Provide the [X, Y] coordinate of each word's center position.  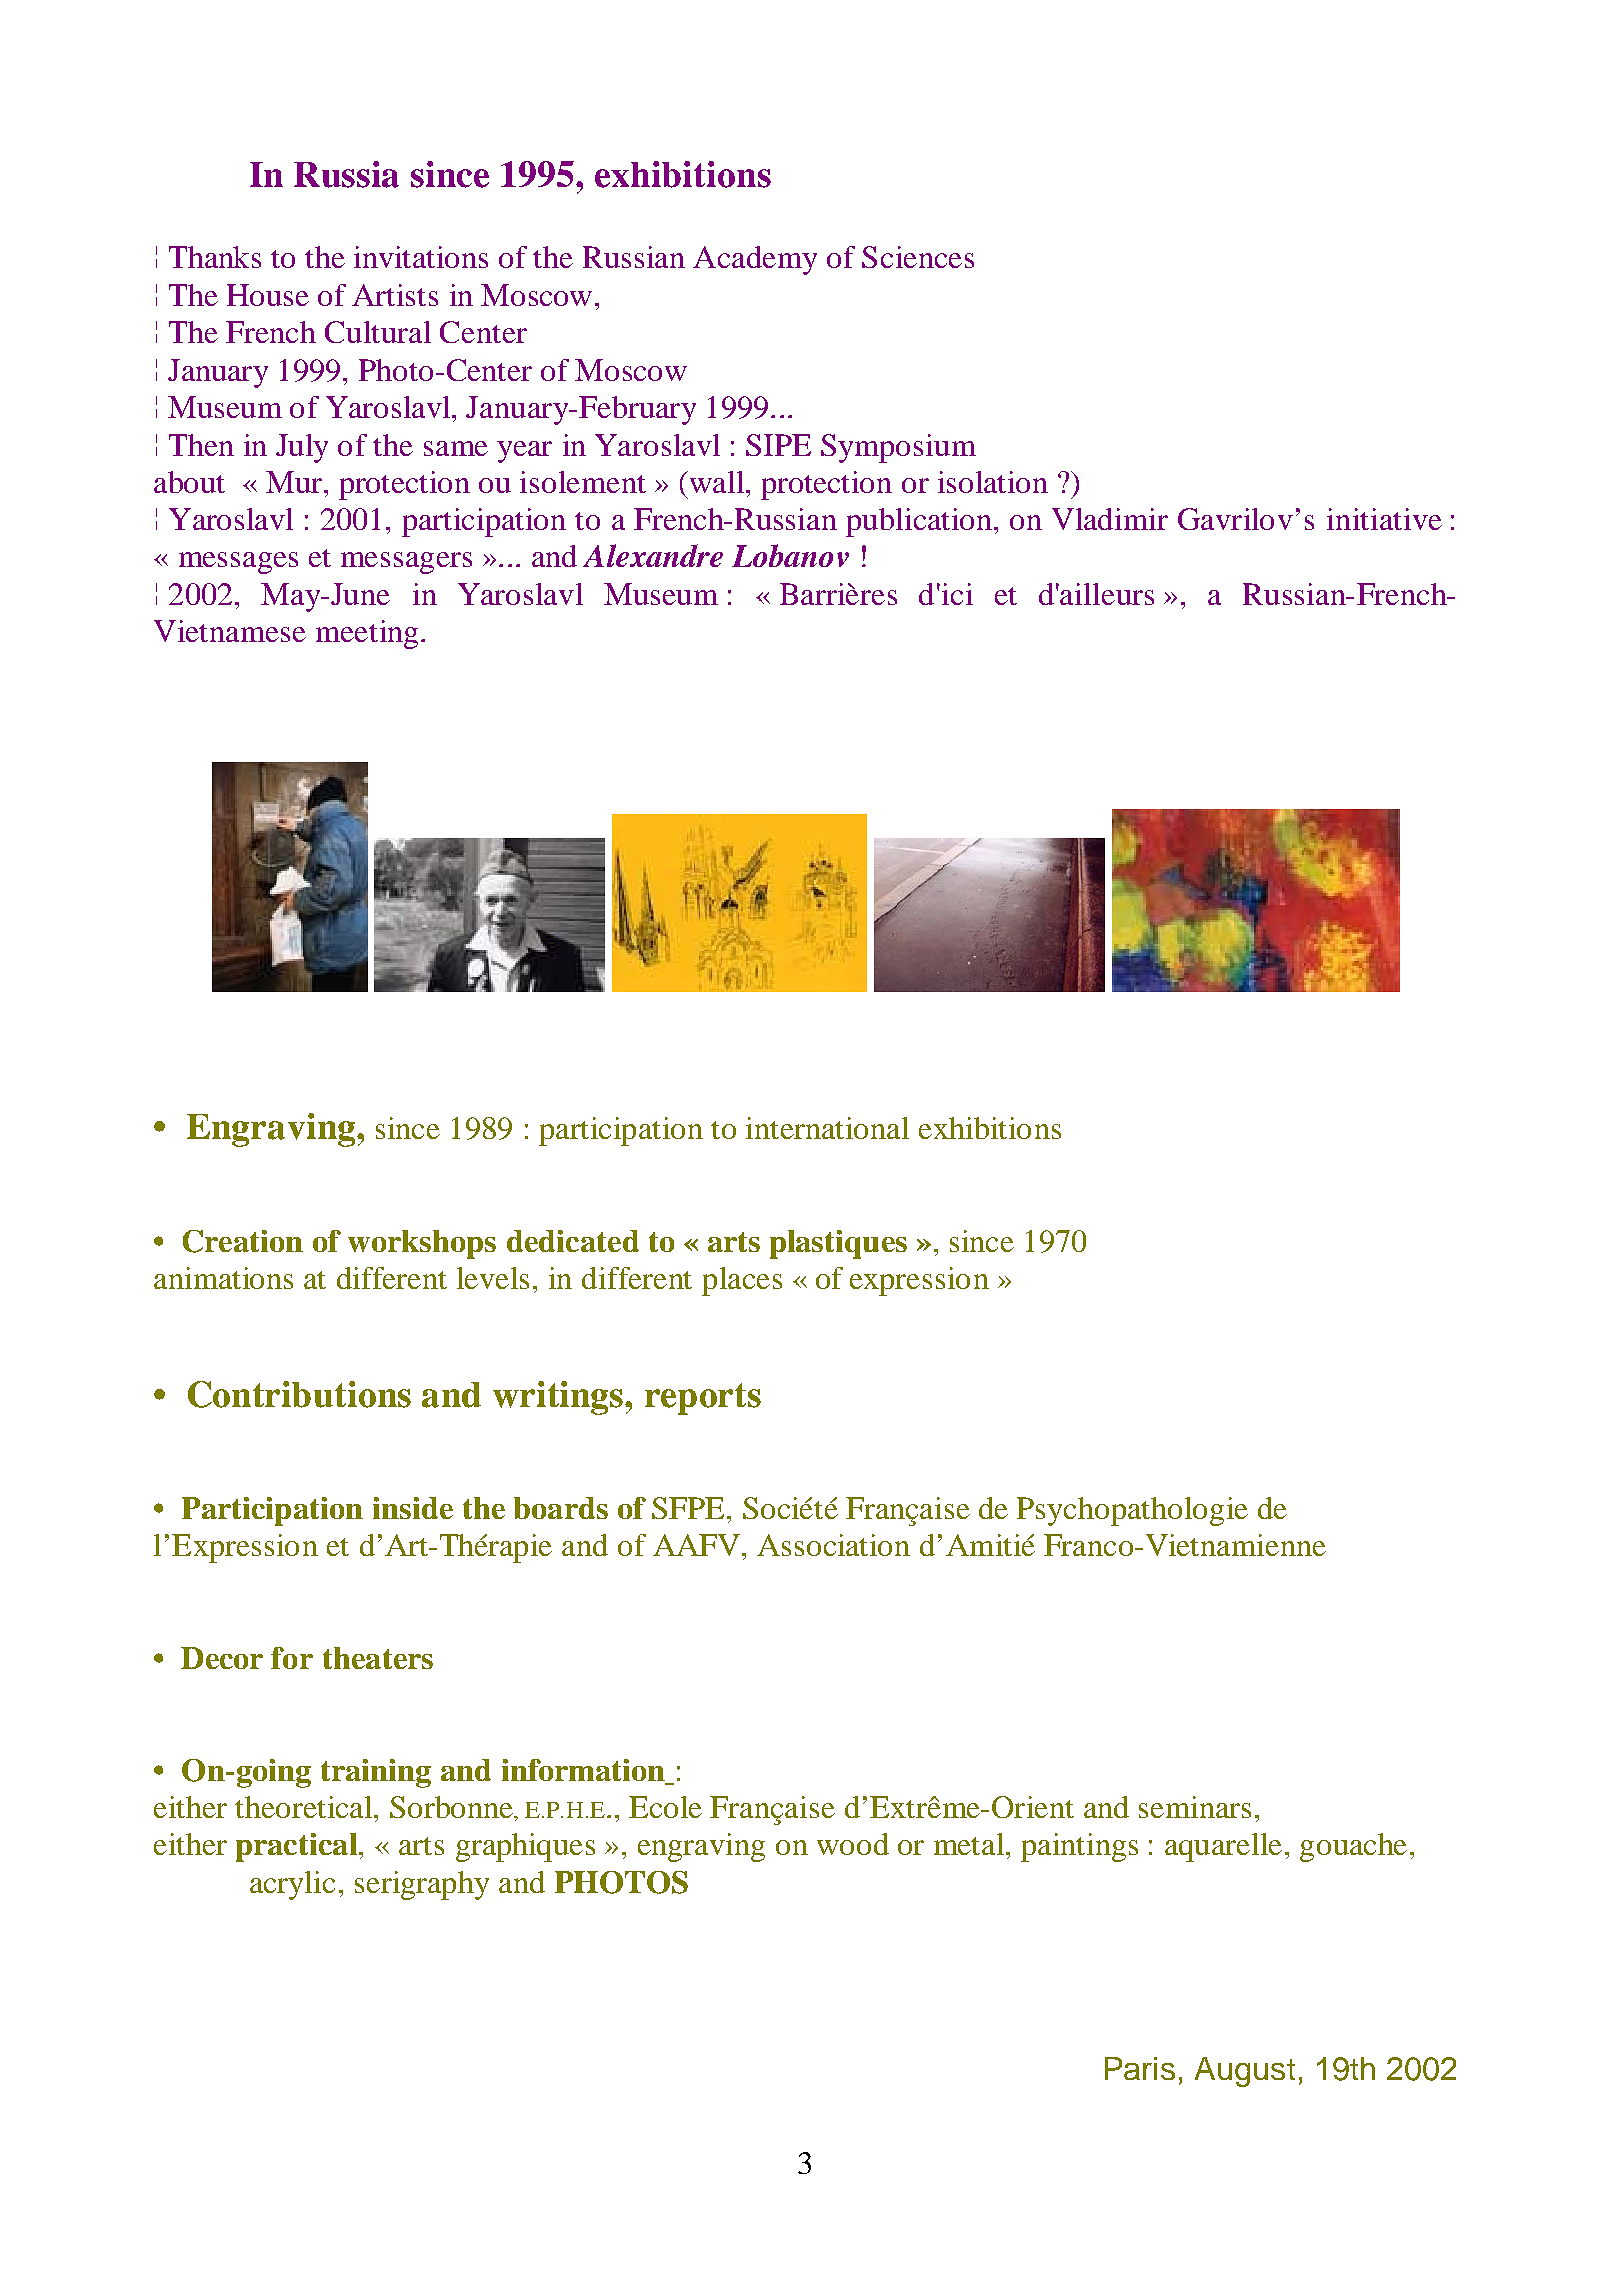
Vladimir [1110, 519]
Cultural [378, 332]
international [827, 1128]
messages [238, 563]
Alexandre [653, 555]
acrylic [292, 1885]
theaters [378, 1658]
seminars [1195, 1807]
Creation [243, 1241]
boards [561, 1508]
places [742, 1281]
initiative [1384, 519]
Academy [755, 260]
